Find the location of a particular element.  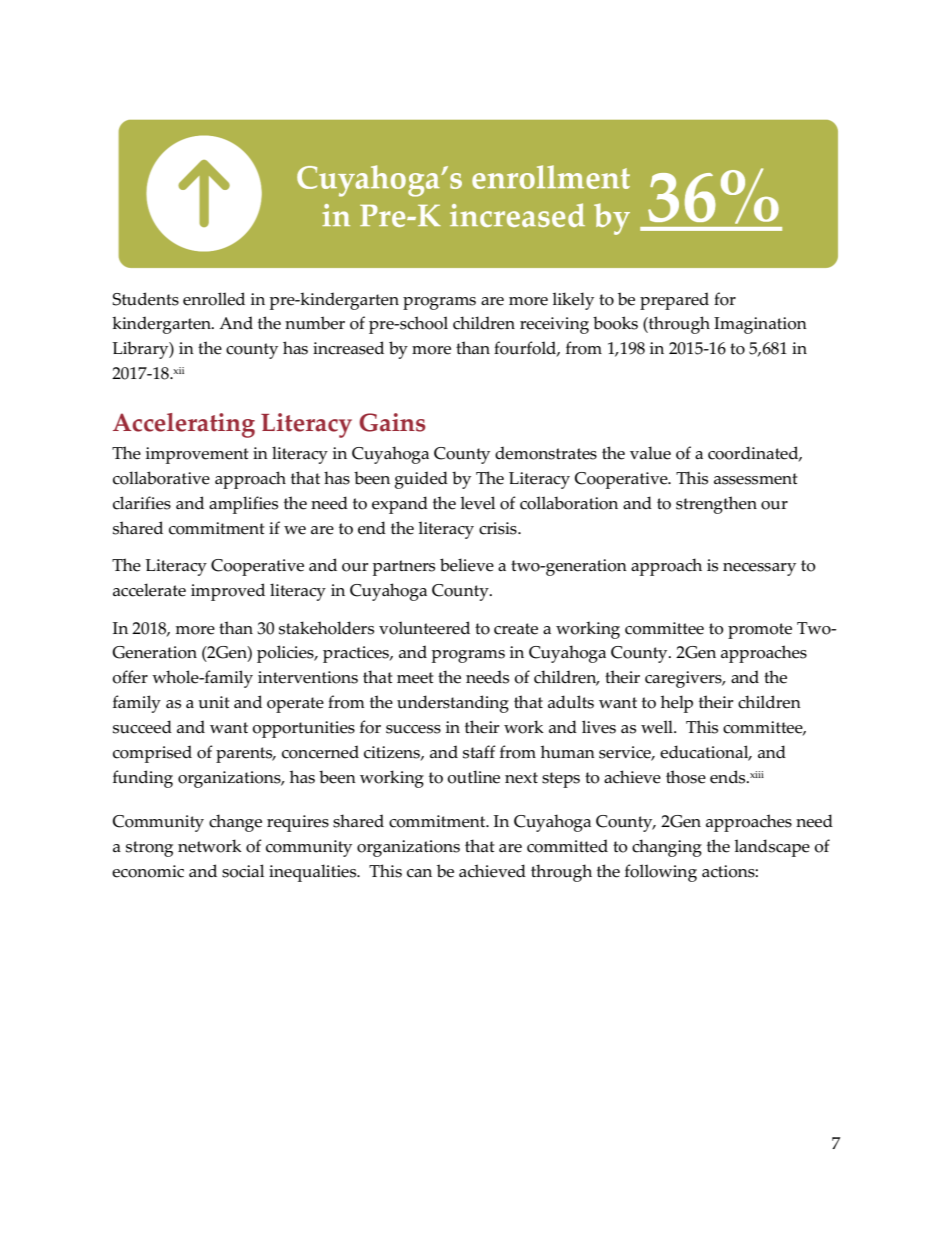

receiving is located at coordinates (554, 325).
